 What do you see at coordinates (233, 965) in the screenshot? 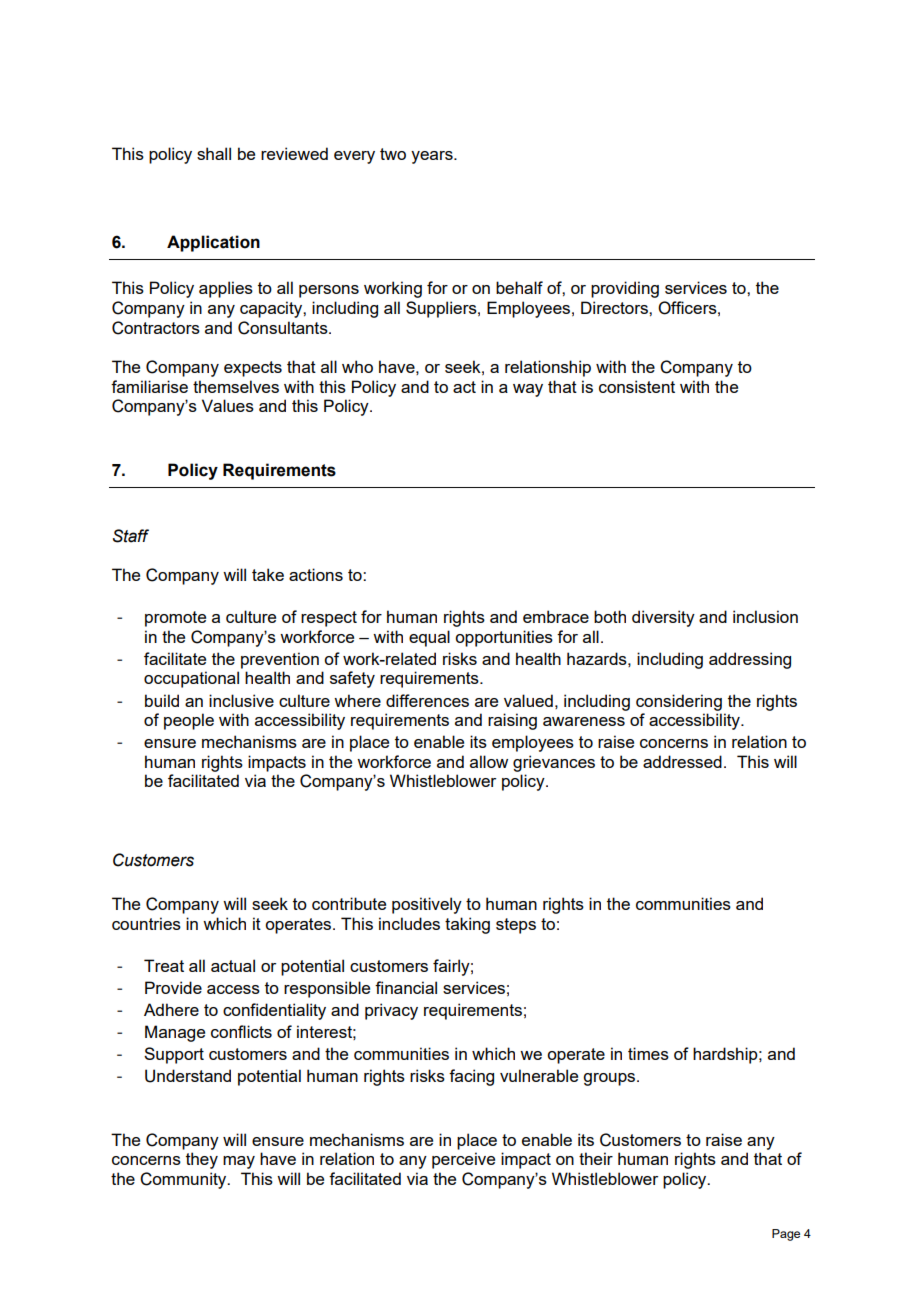
I see `actual` at bounding box center [233, 965].
